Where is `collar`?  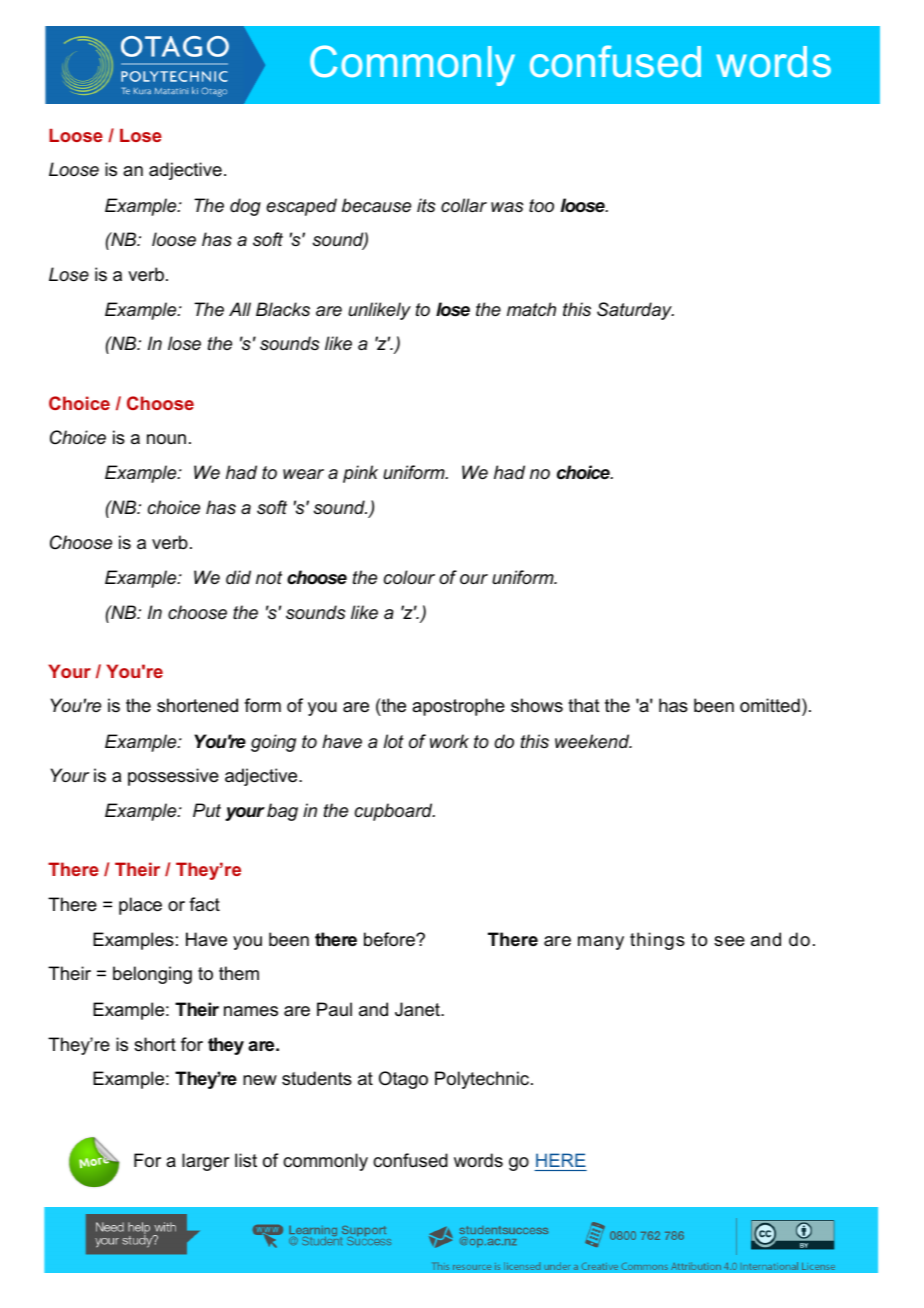 collar is located at coordinates (464, 205).
